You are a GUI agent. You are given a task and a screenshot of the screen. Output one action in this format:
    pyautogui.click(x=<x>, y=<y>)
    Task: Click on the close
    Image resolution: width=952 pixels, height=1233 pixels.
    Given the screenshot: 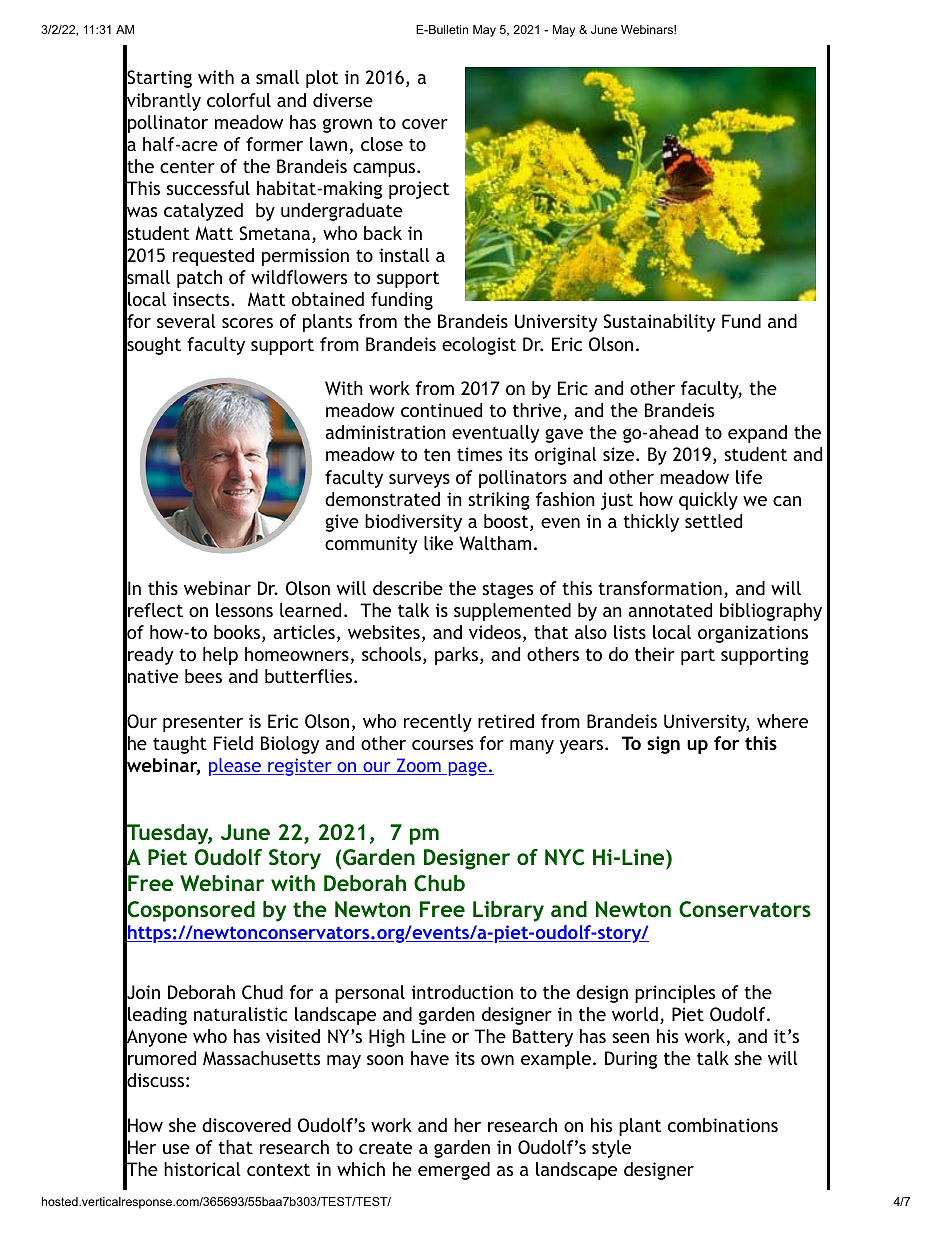 What is the action you would take?
    pyautogui.click(x=382, y=144)
